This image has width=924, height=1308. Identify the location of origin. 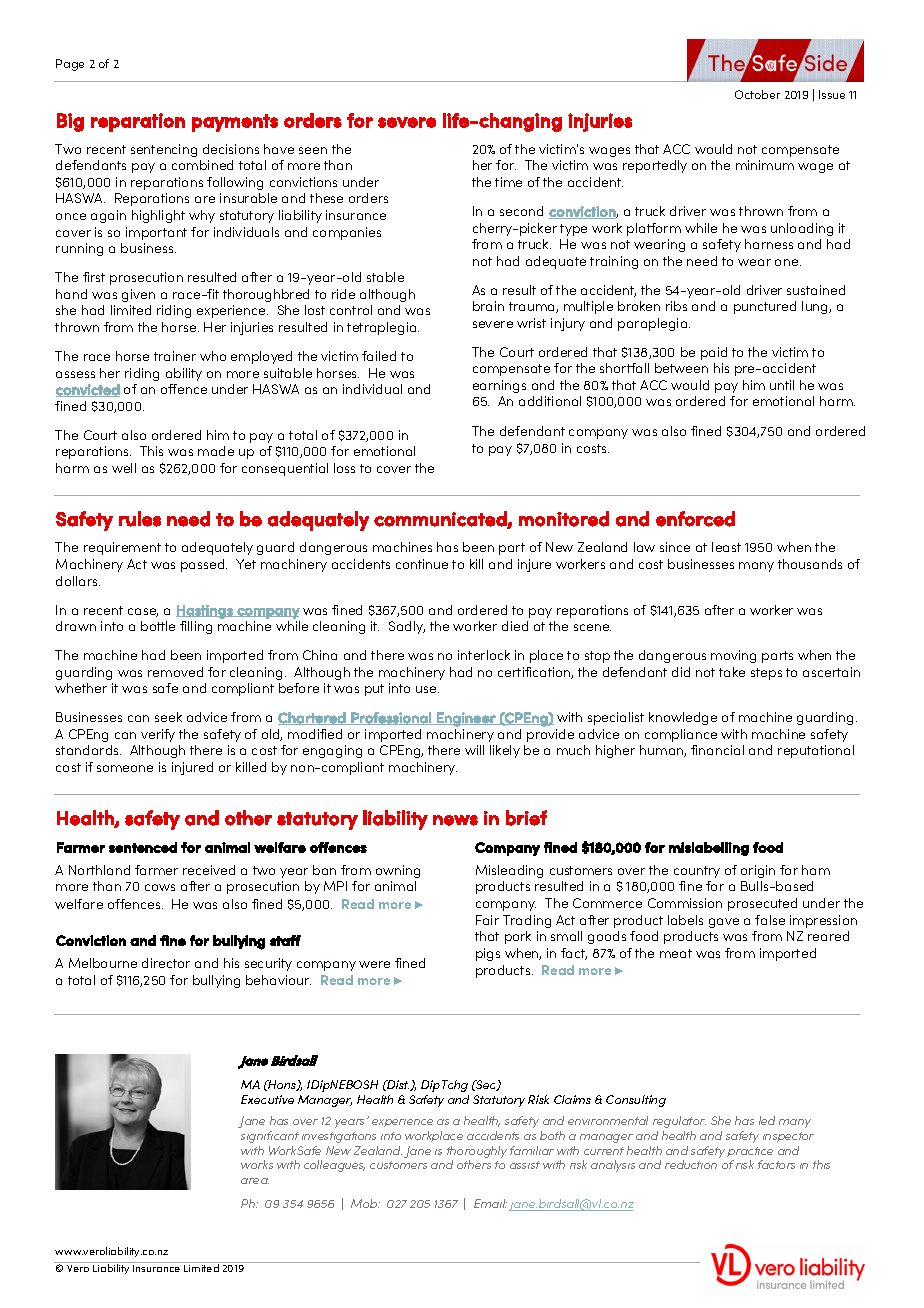
(758, 871).
